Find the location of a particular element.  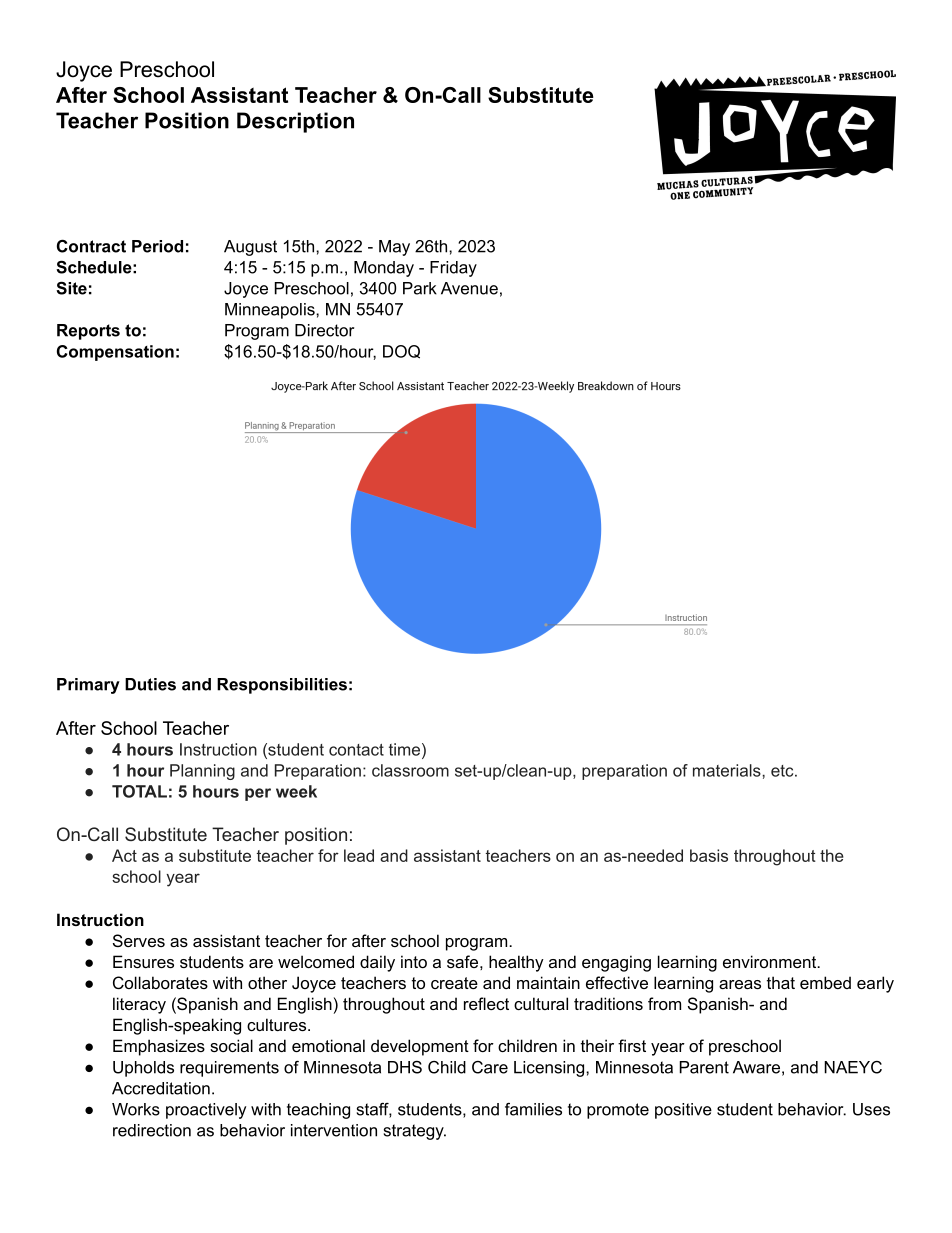

Friday is located at coordinates (453, 269).
